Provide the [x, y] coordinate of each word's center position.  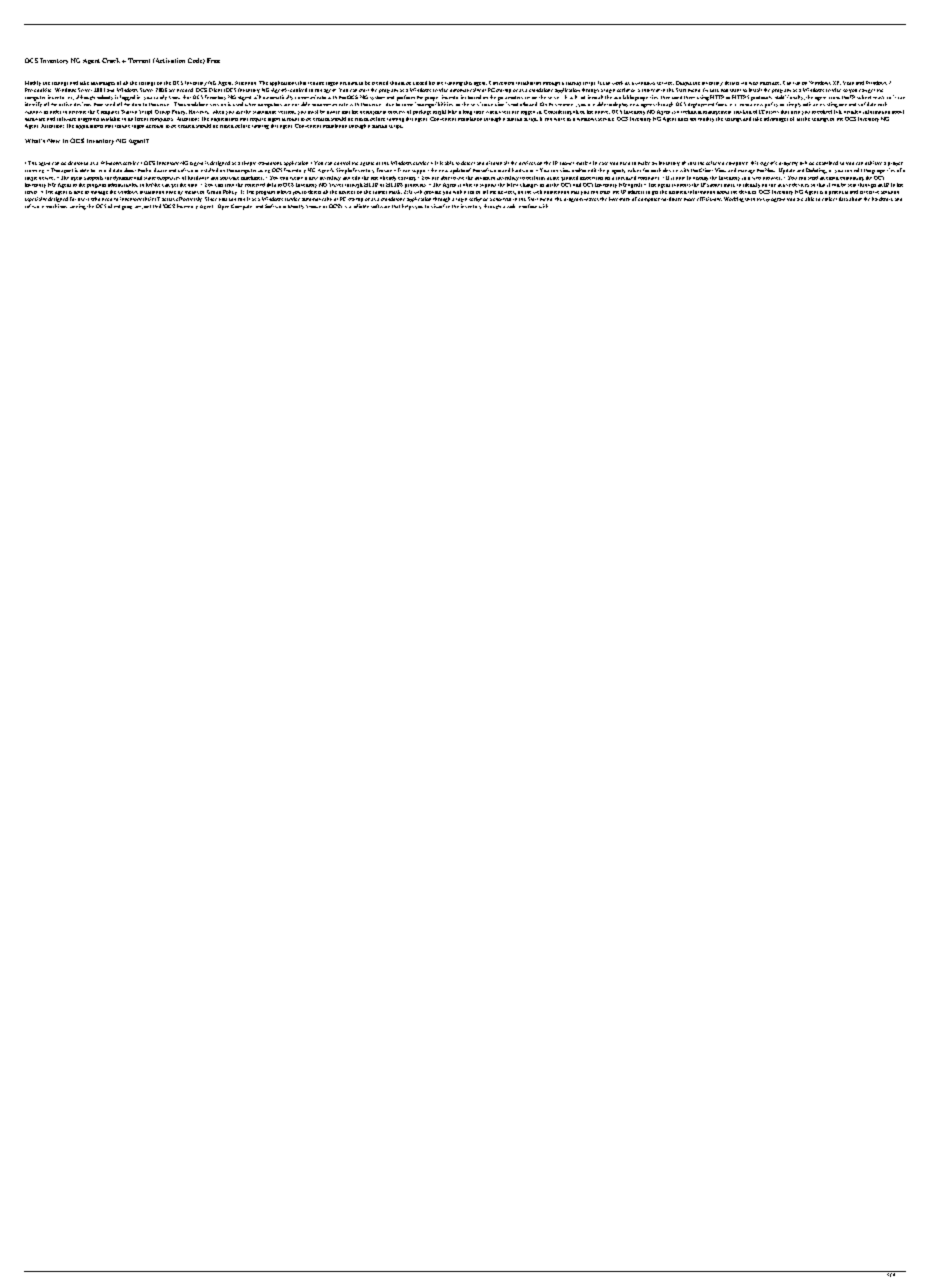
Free [213, 60]
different [138, 117]
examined [827, 163]
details [732, 83]
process [396, 112]
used [238, 103]
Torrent [139, 60]
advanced [485, 178]
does [683, 119]
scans [834, 98]
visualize [440, 206]
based [474, 97]
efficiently [709, 199]
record [105, 170]
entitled [152, 206]
